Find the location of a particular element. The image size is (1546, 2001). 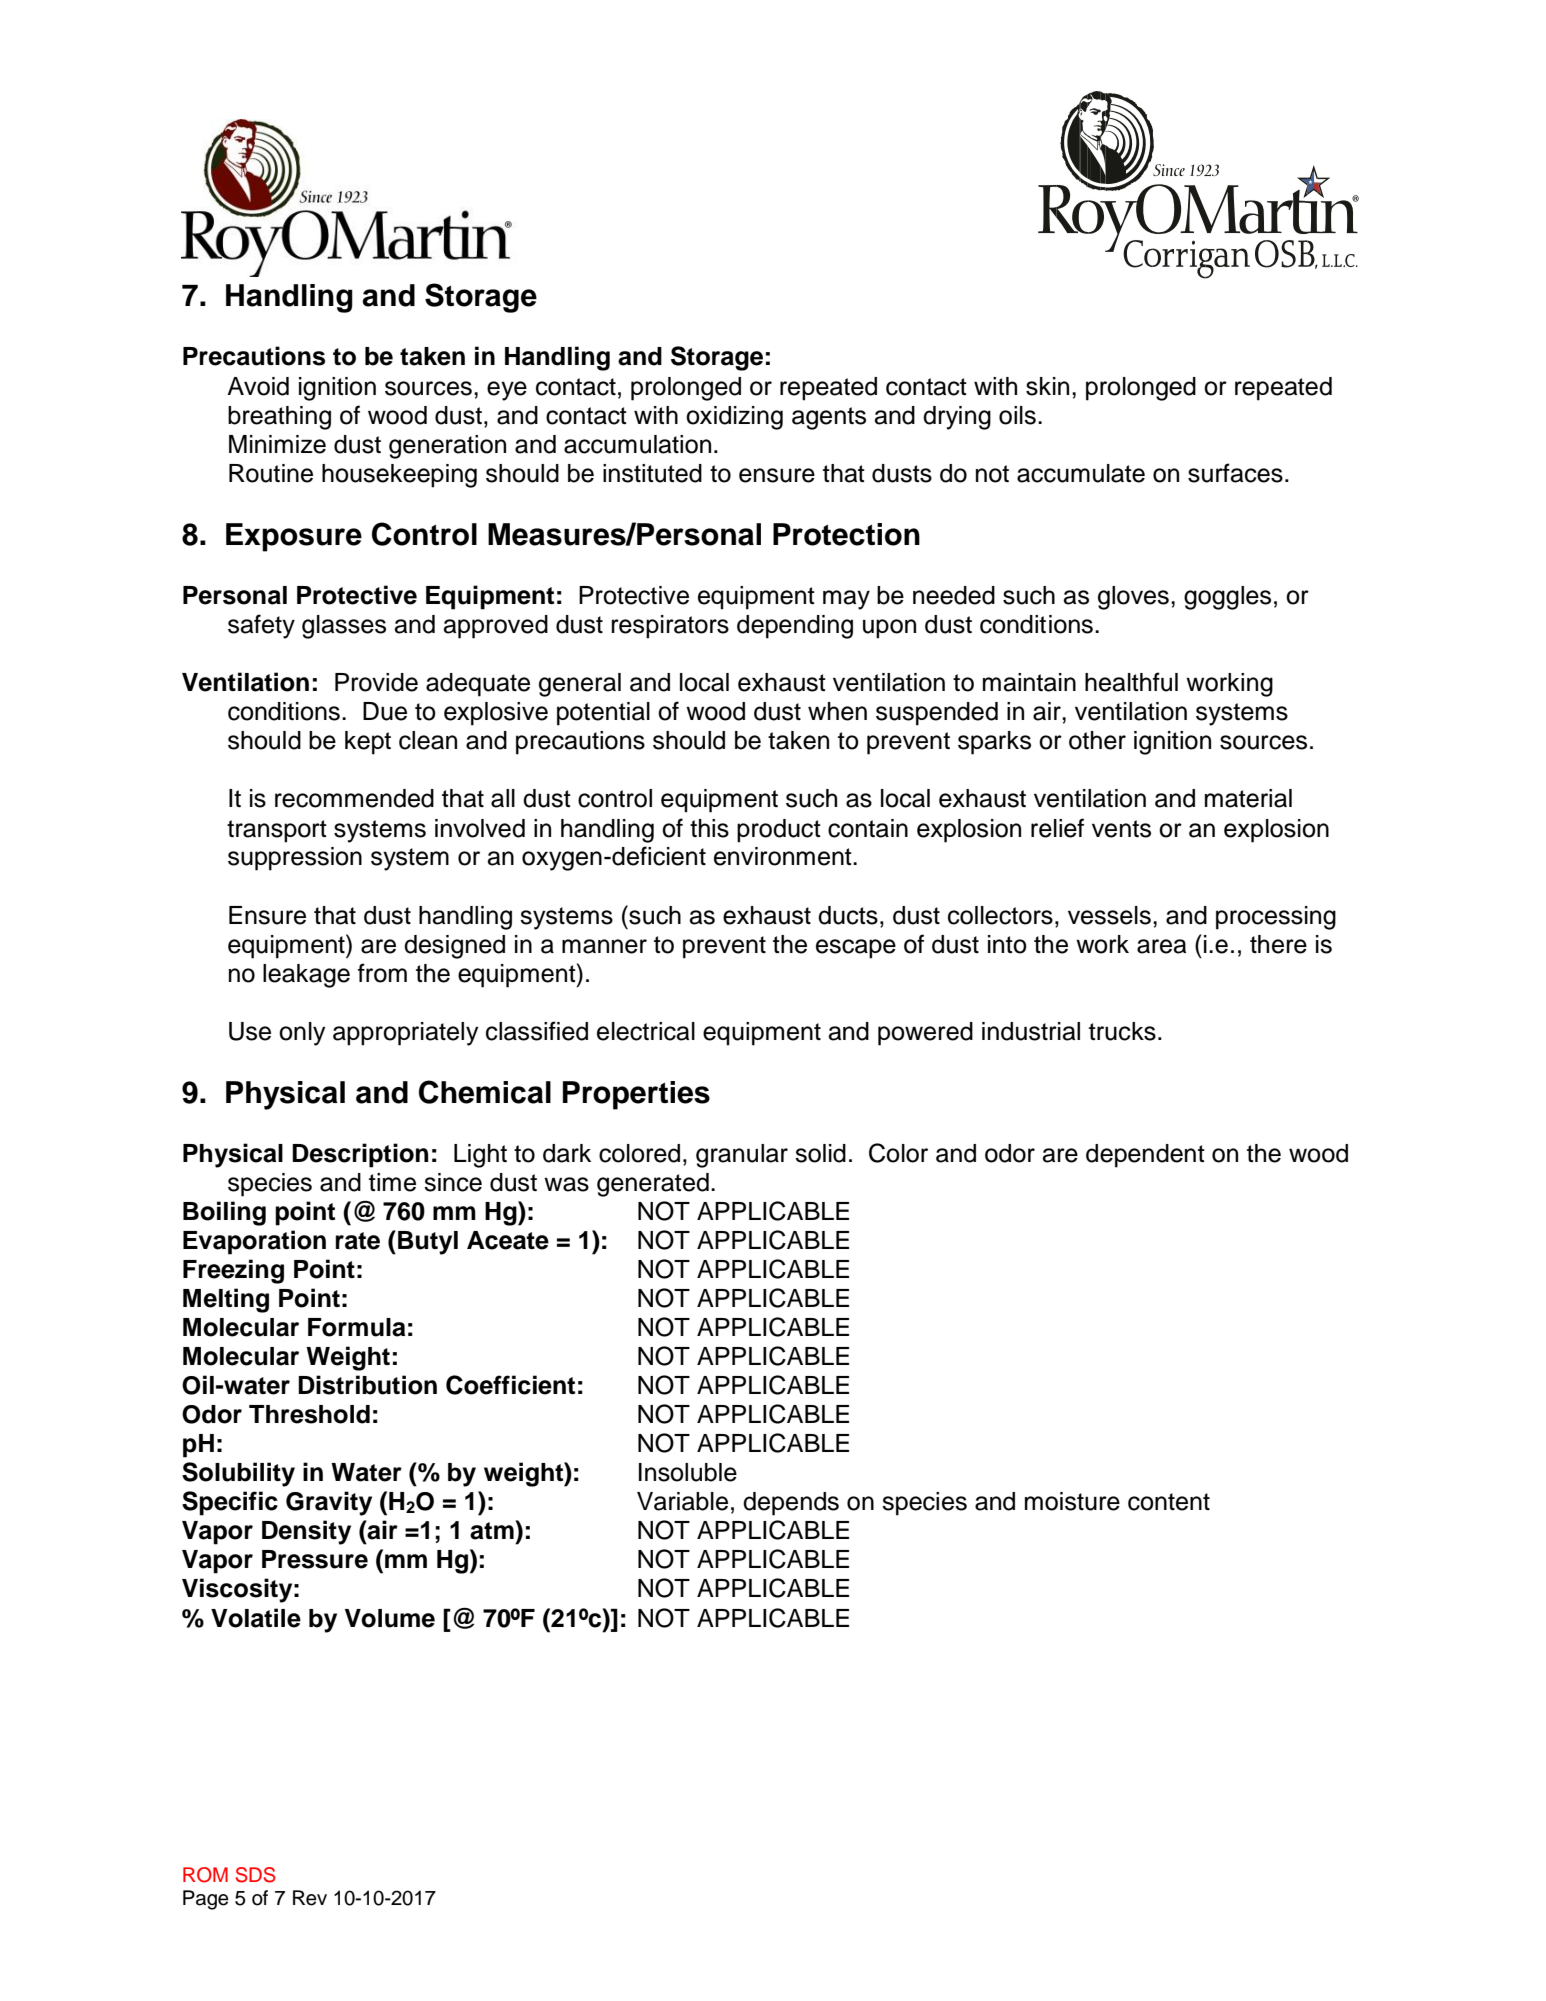

oxidizing is located at coordinates (734, 418).
